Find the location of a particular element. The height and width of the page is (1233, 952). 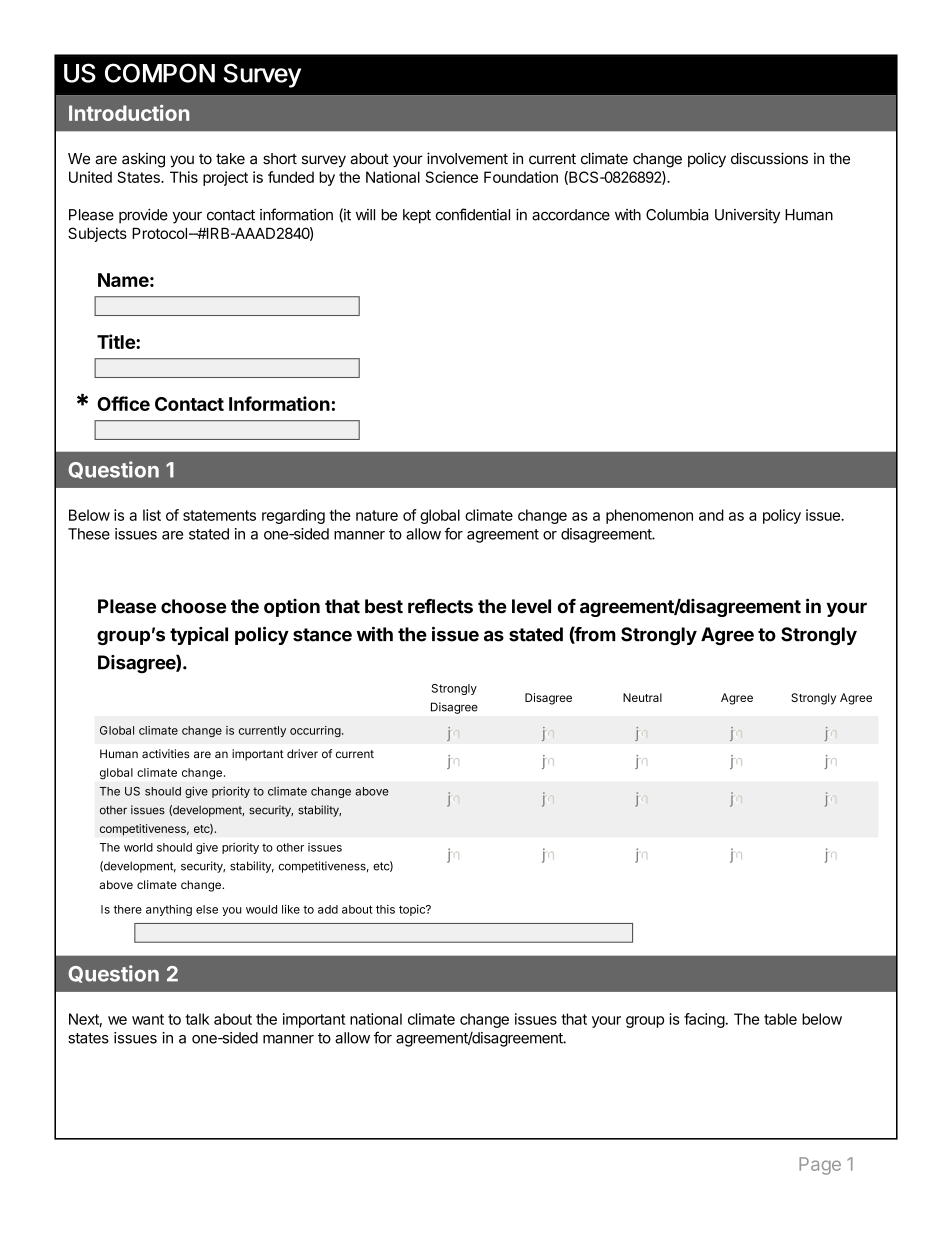

nature is located at coordinates (377, 515).
